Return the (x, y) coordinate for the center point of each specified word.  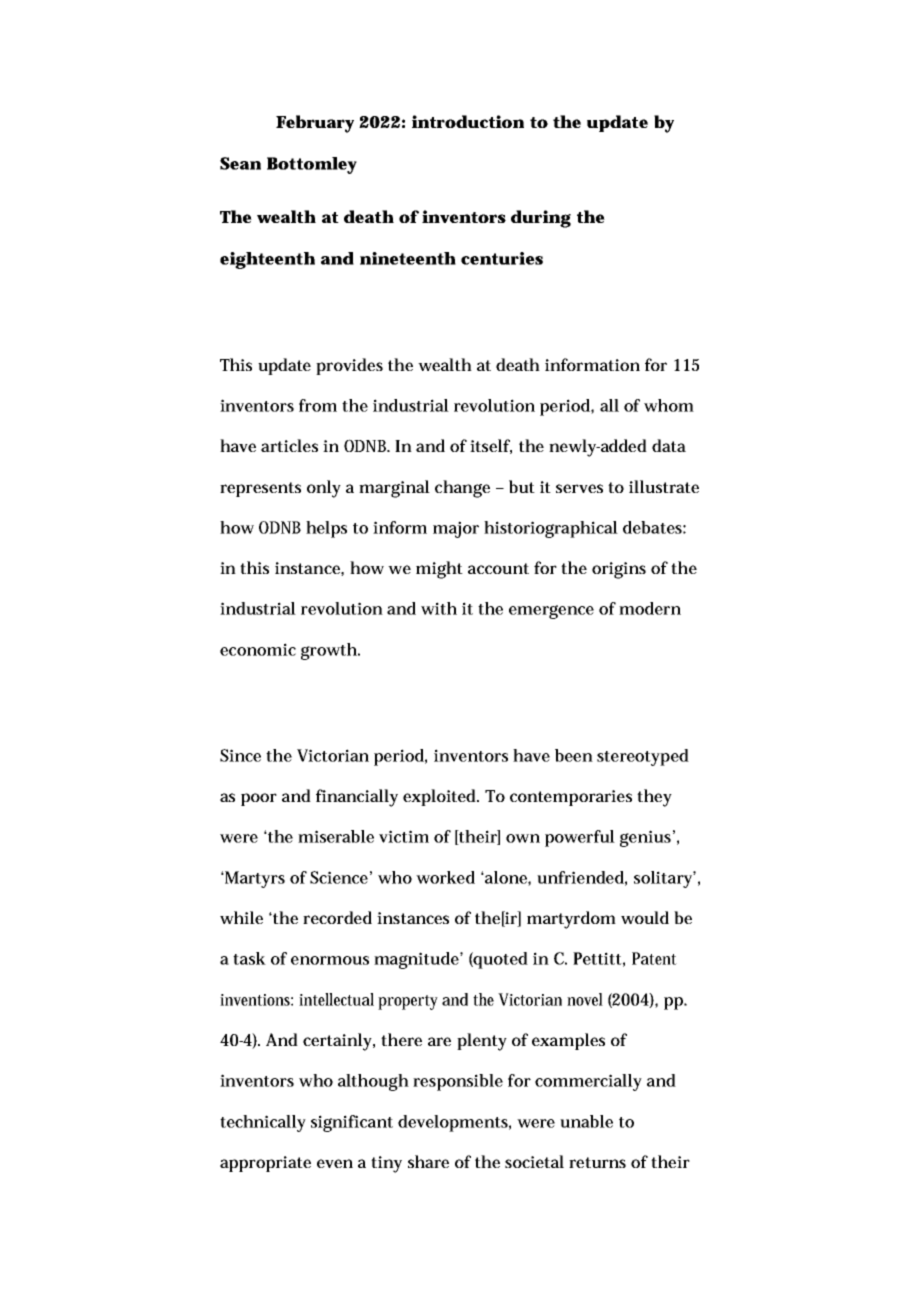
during (541, 219)
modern (650, 608)
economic (258, 649)
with (439, 608)
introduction (468, 121)
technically (263, 1123)
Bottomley (312, 165)
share (428, 1161)
